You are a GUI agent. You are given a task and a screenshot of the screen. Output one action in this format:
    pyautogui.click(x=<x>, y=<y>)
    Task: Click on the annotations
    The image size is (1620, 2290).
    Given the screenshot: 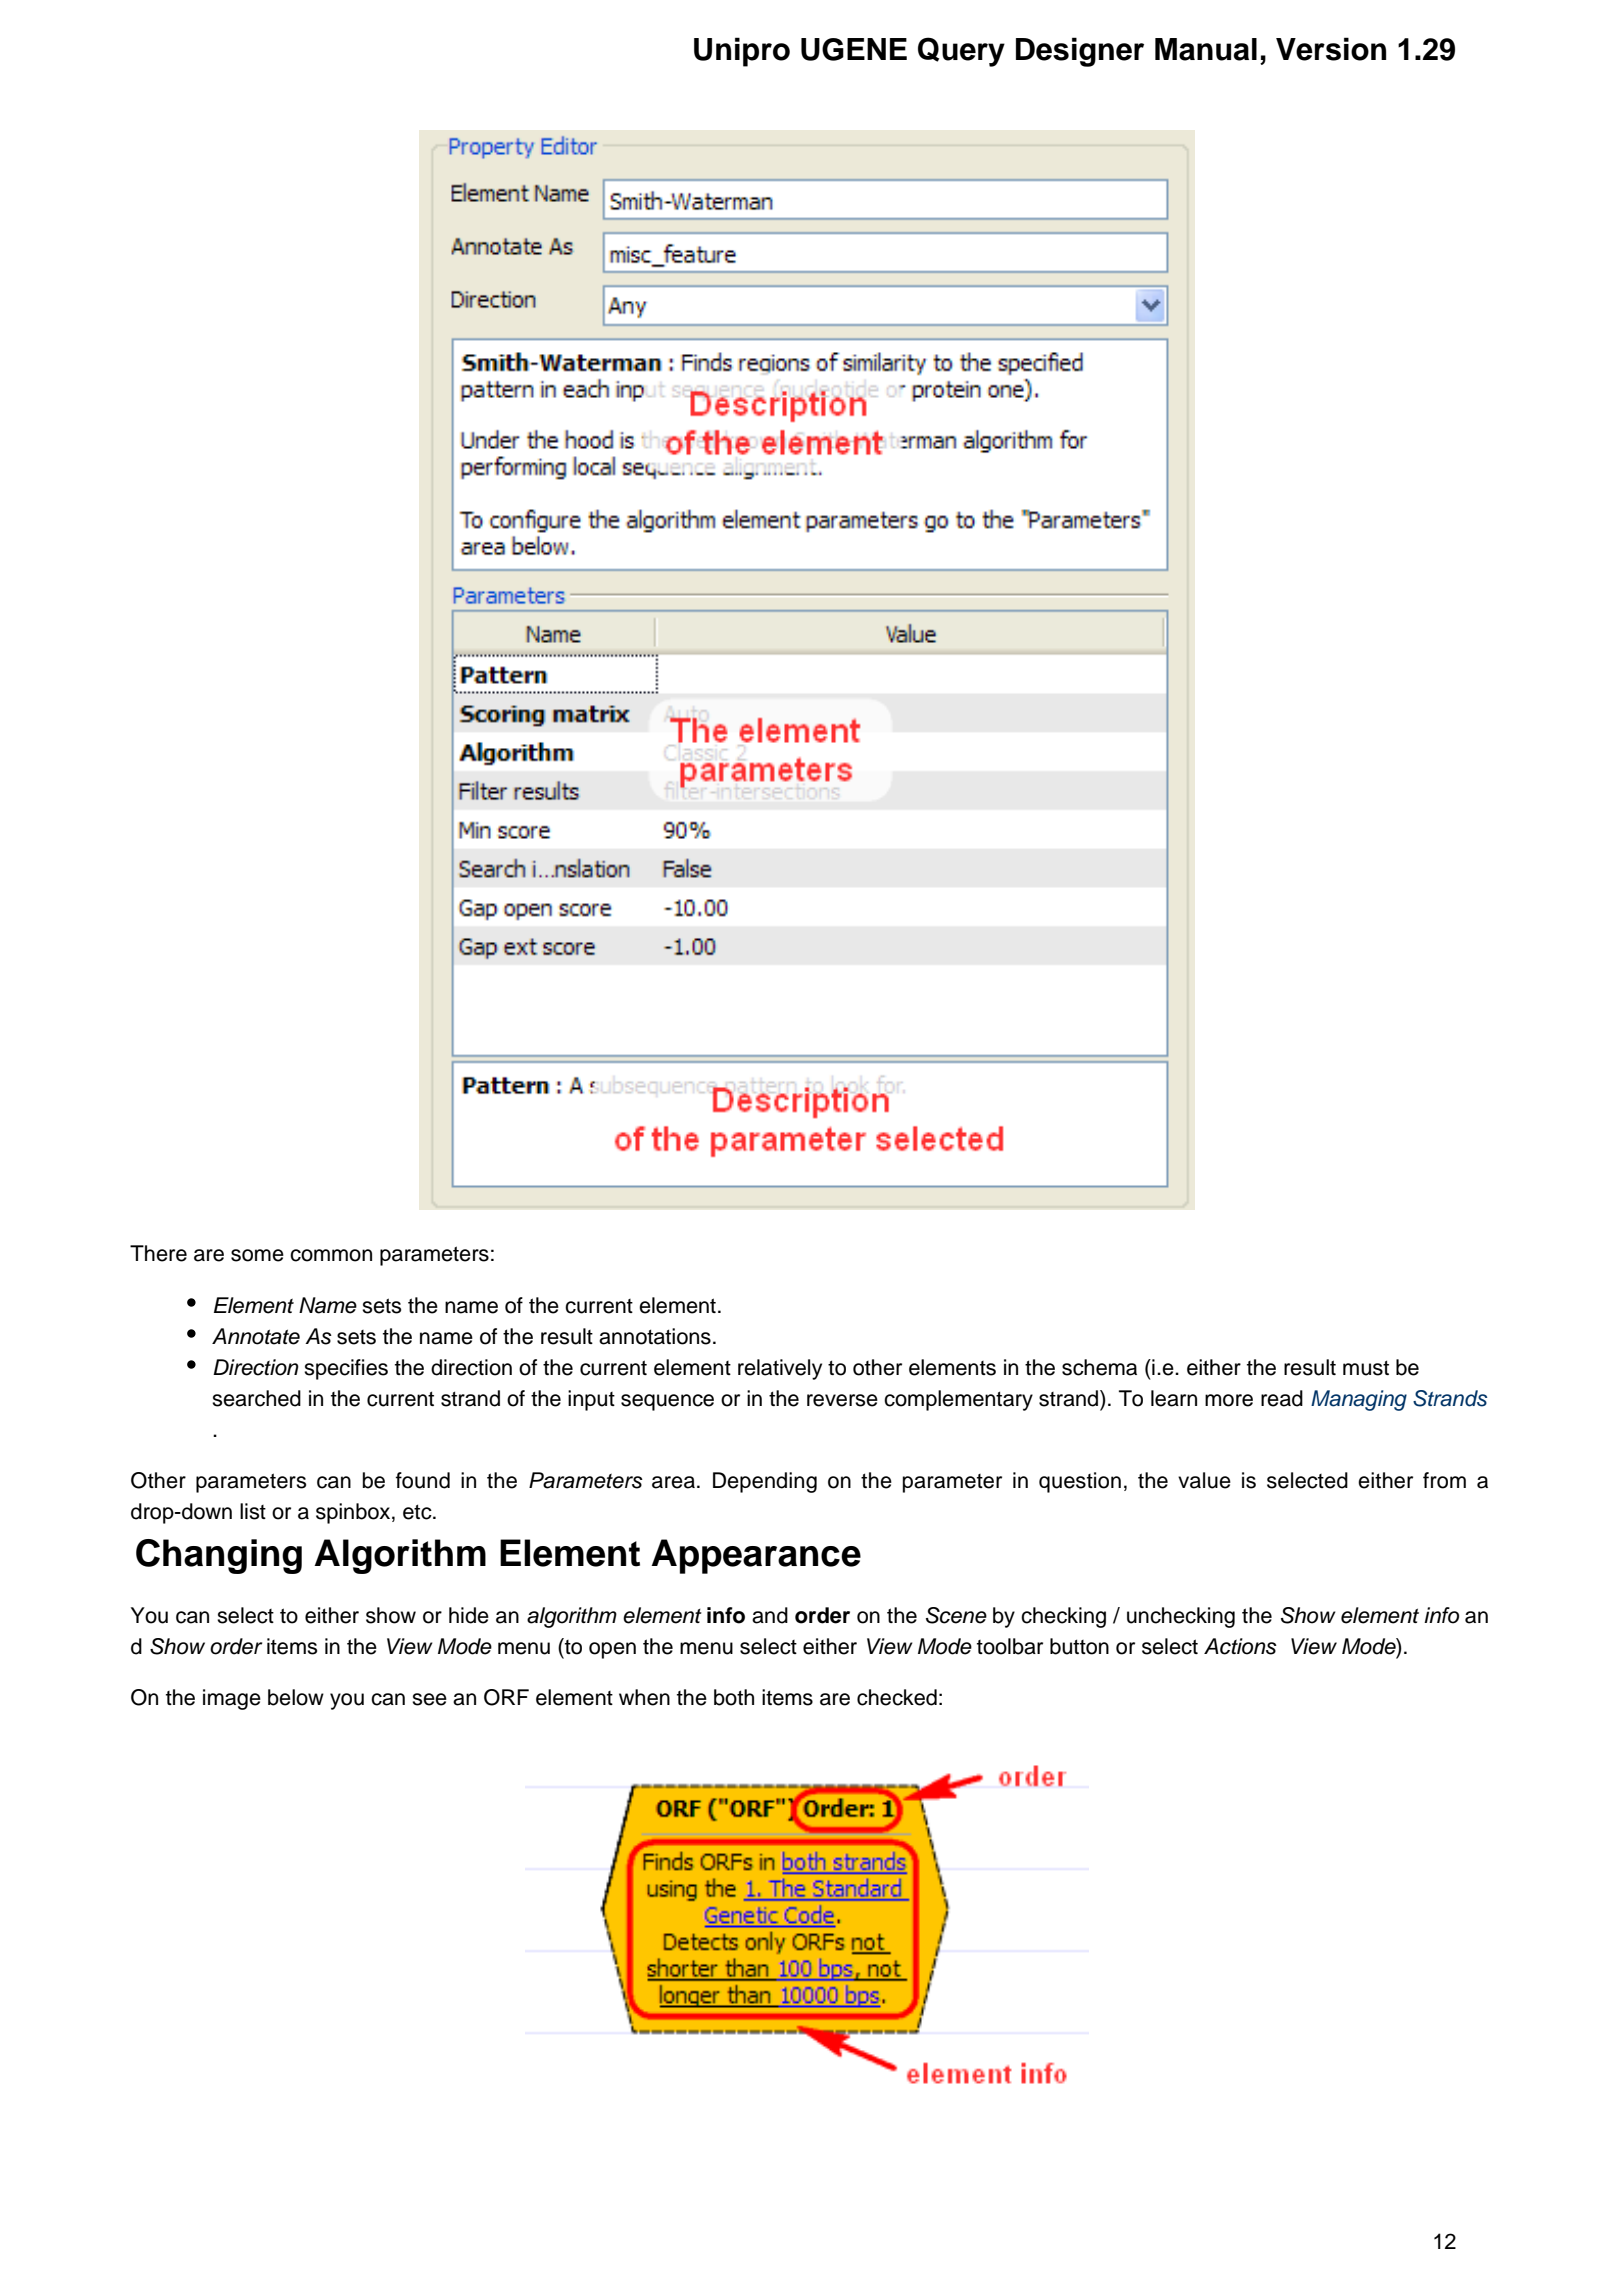 What is the action you would take?
    pyautogui.click(x=655, y=1336)
